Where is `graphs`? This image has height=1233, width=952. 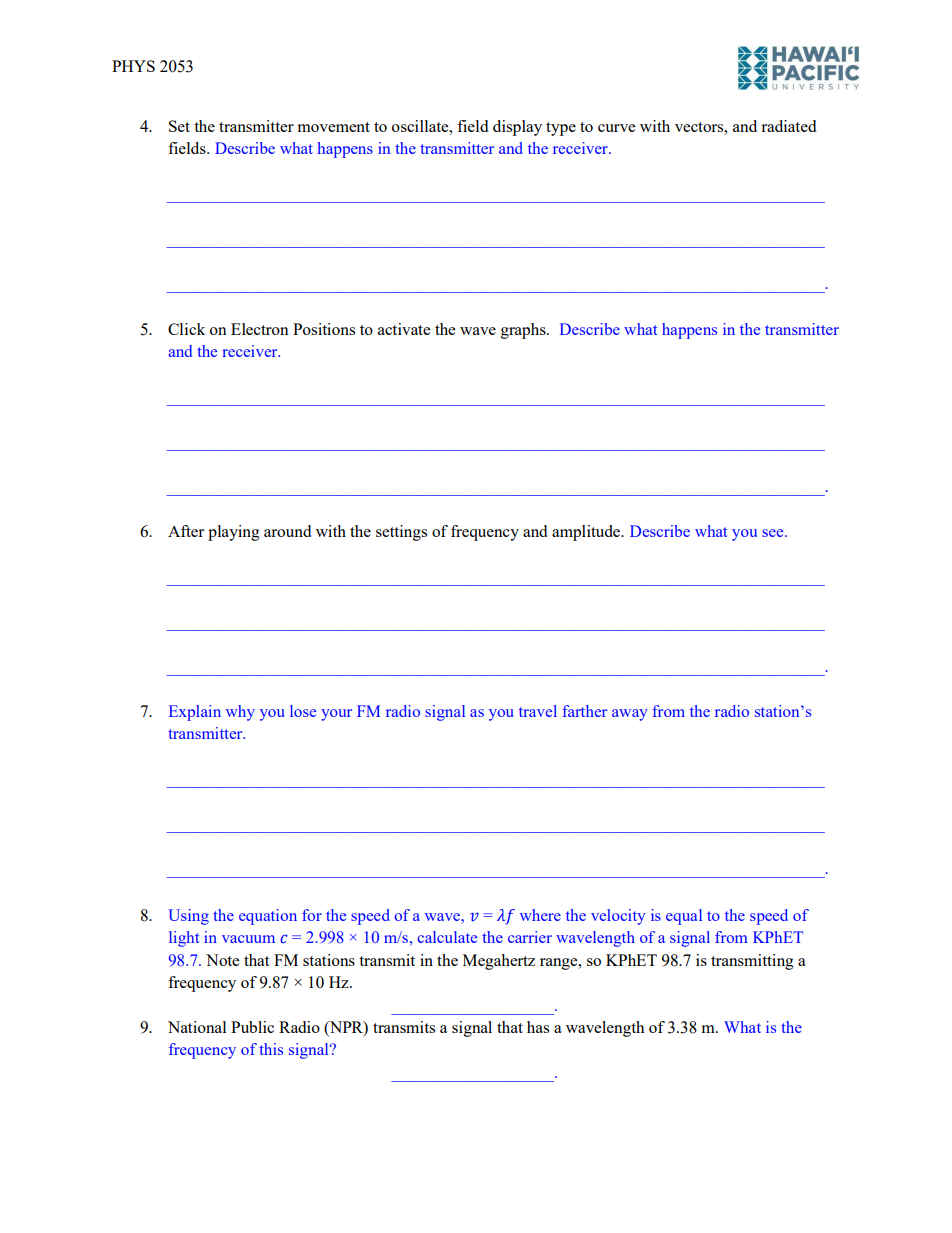 graphs is located at coordinates (524, 331).
